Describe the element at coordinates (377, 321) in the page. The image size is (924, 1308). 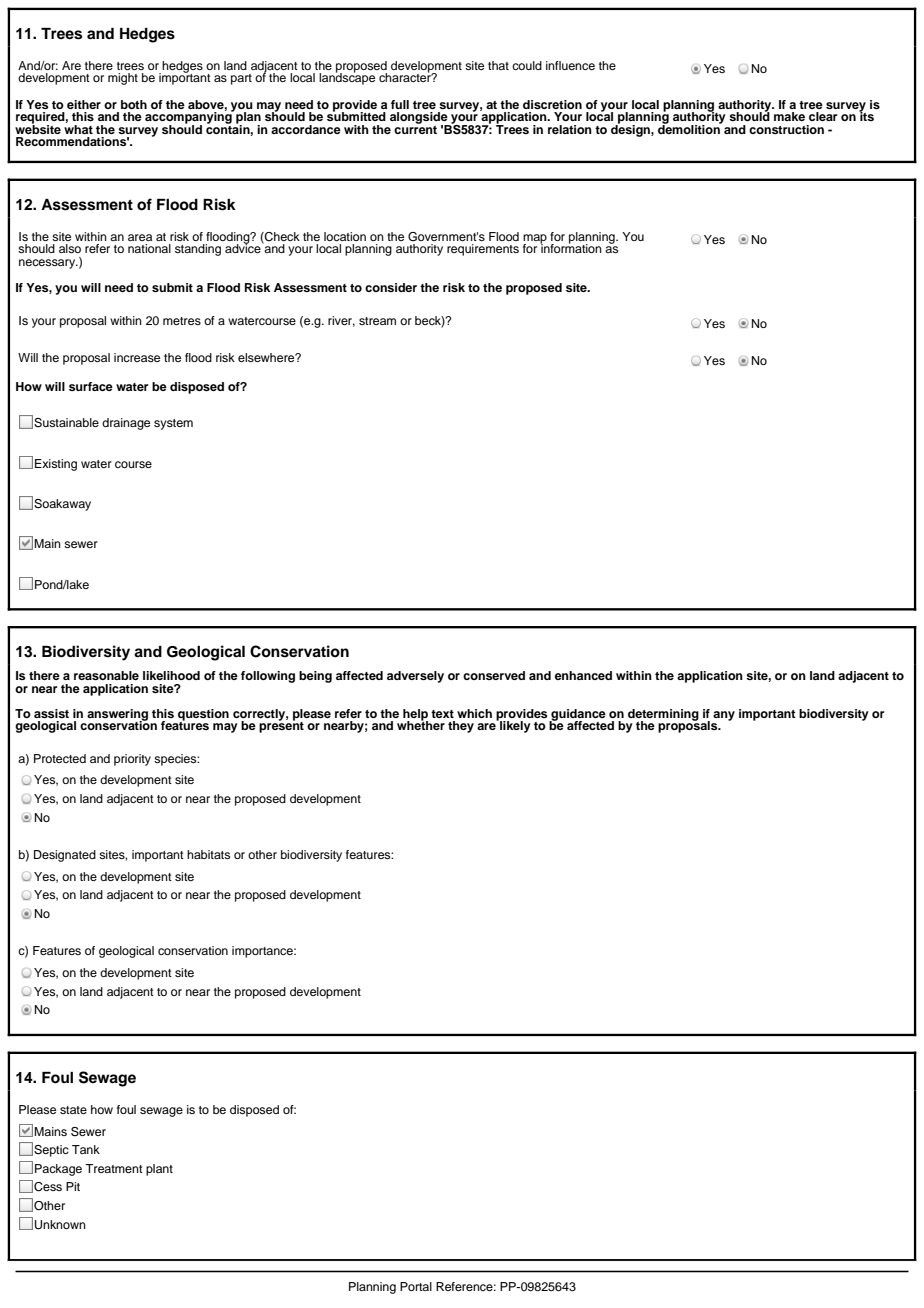
I see `stream` at that location.
